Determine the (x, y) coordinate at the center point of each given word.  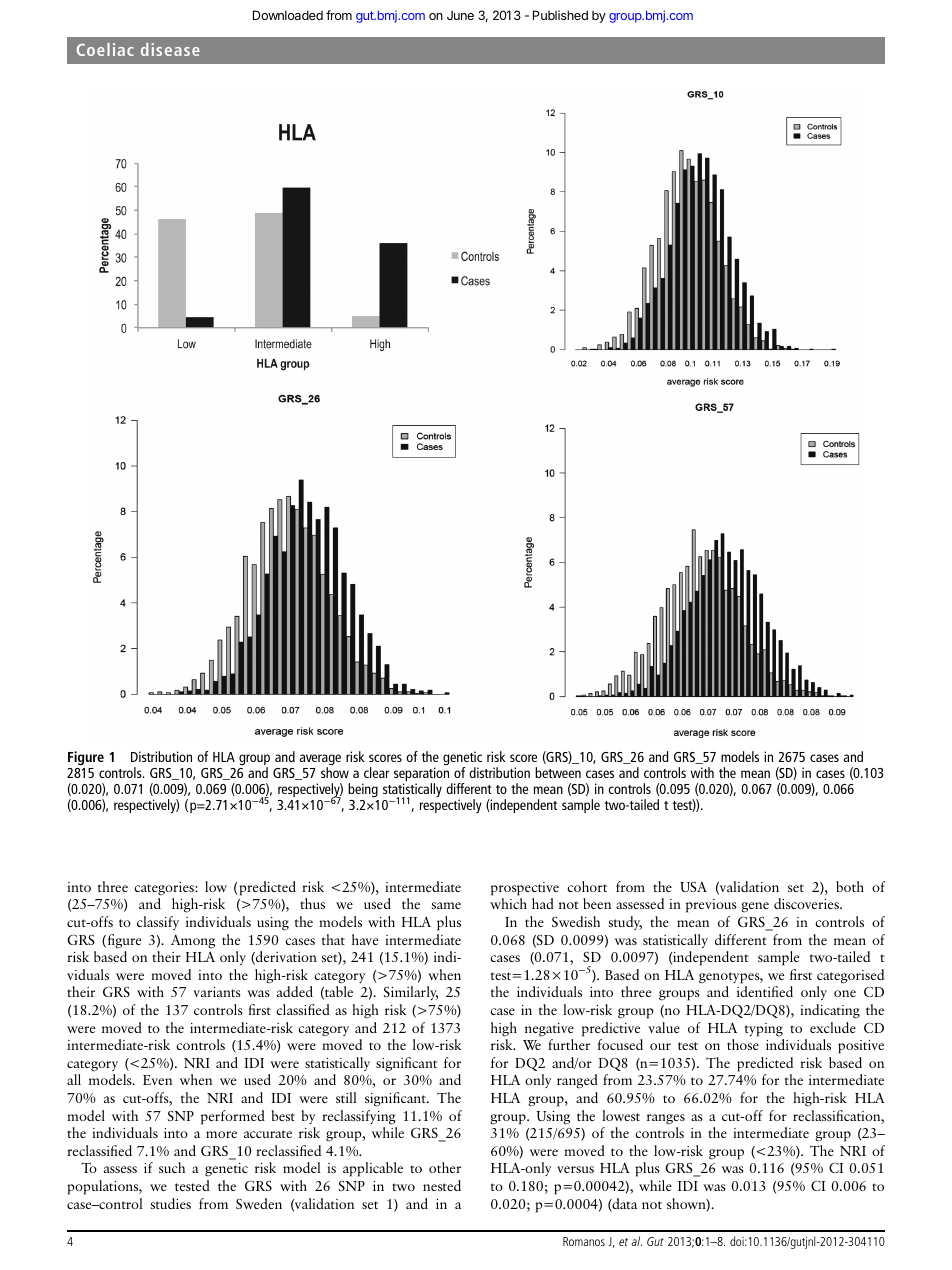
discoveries (807, 903)
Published (560, 15)
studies (170, 1203)
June (460, 15)
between (558, 772)
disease (170, 49)
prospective (525, 889)
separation (423, 775)
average (320, 761)
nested (442, 1185)
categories (165, 889)
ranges (666, 1119)
